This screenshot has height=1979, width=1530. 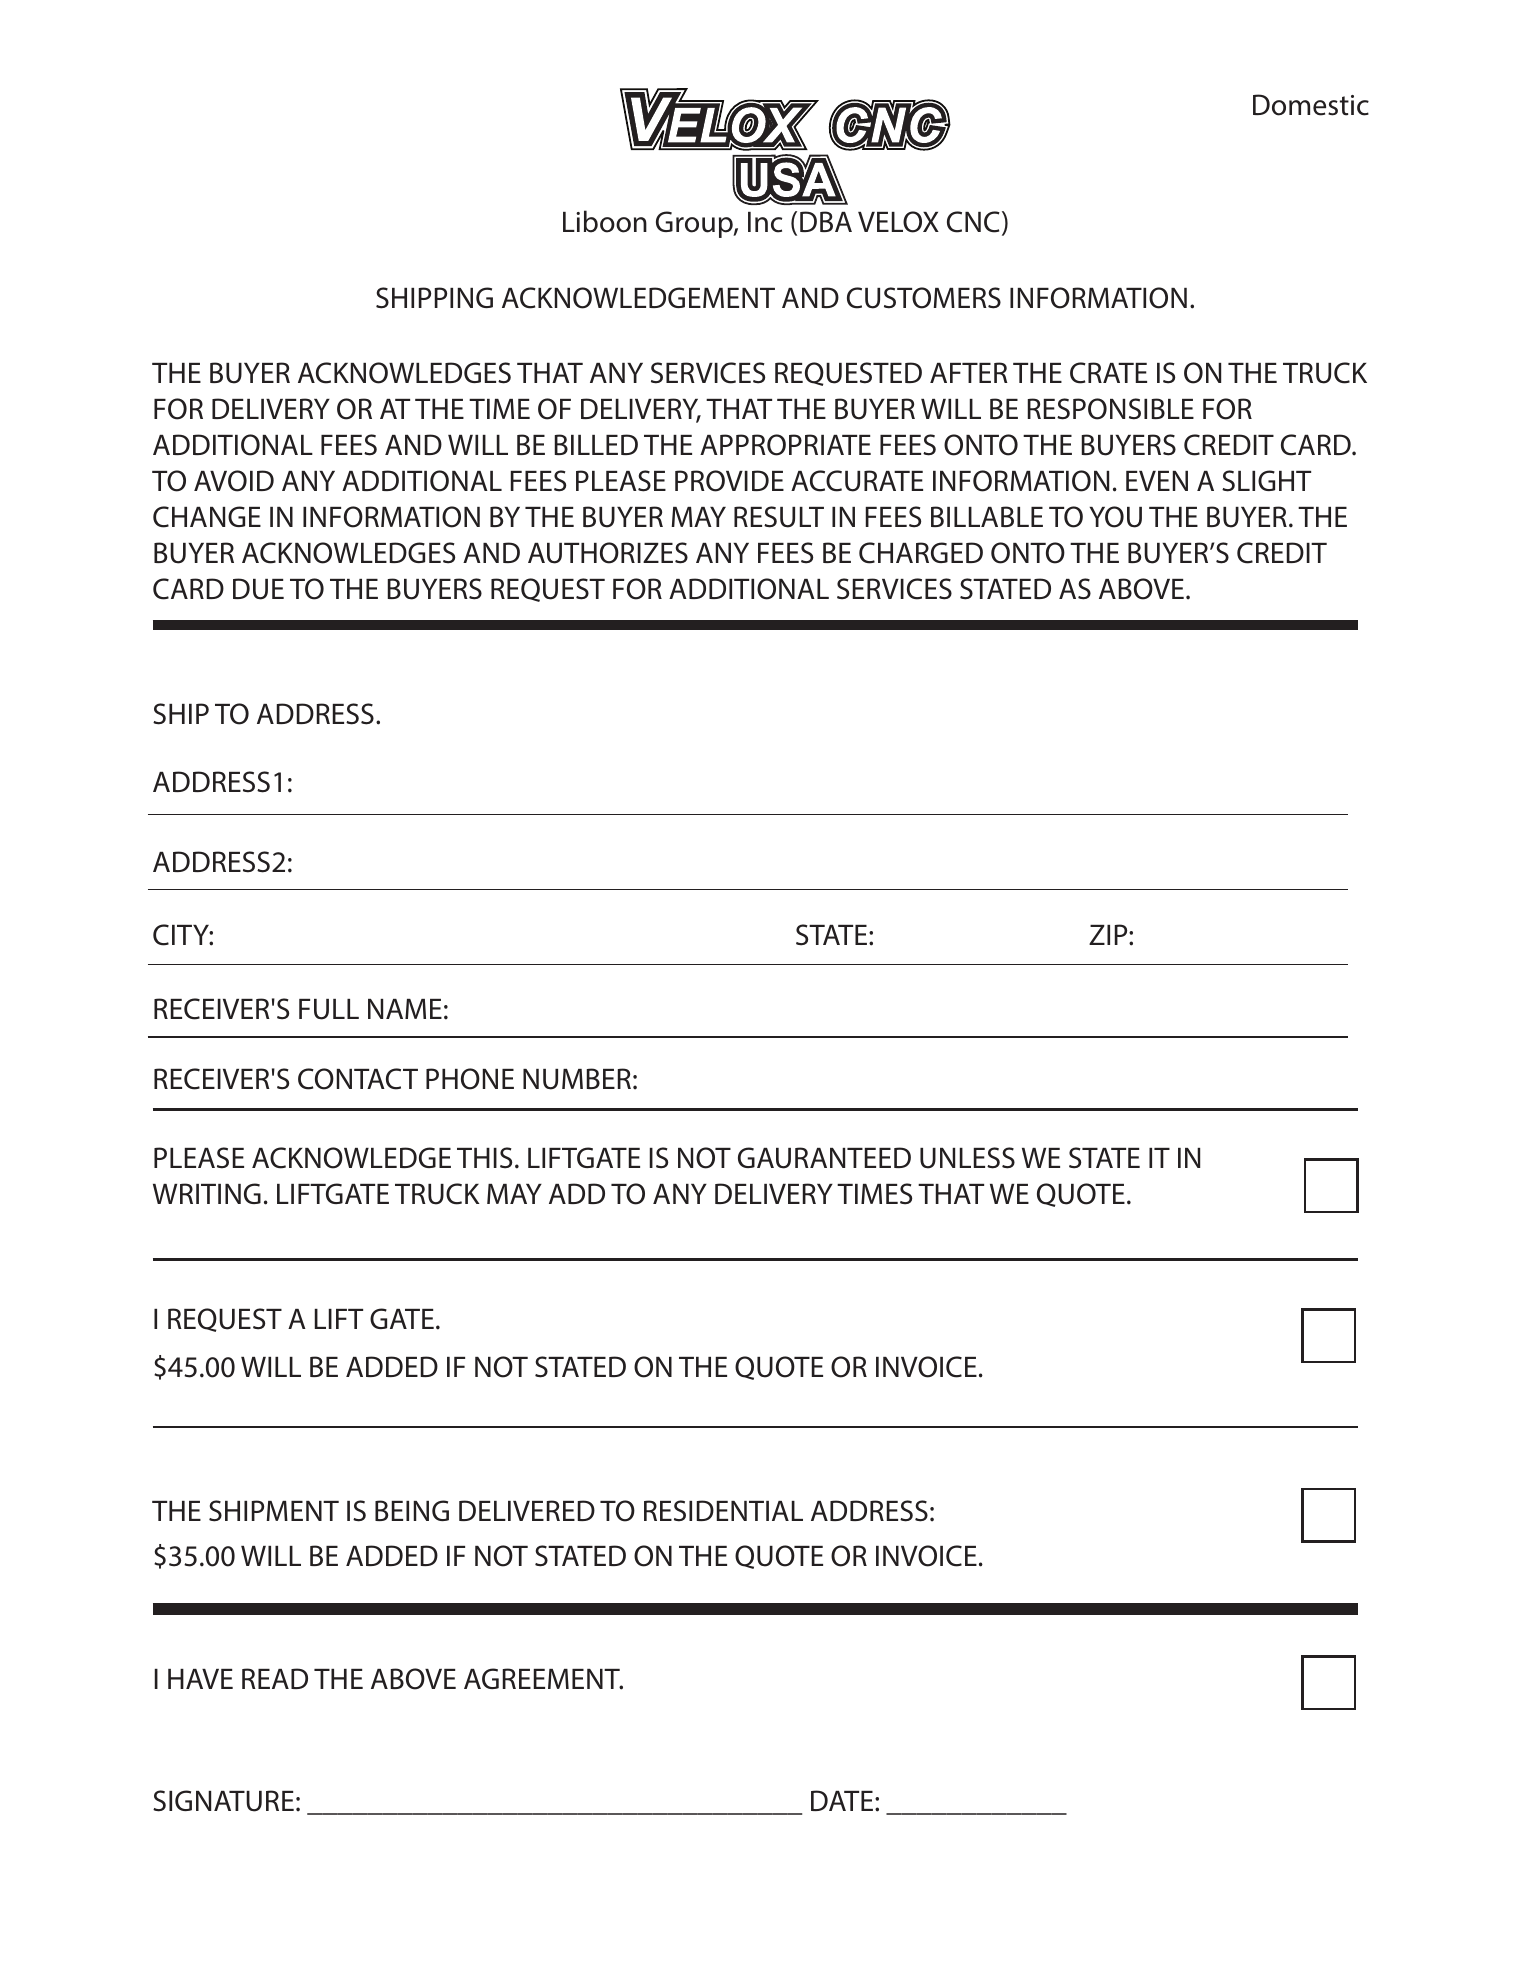 I want to click on DATE, so click(x=842, y=1800).
